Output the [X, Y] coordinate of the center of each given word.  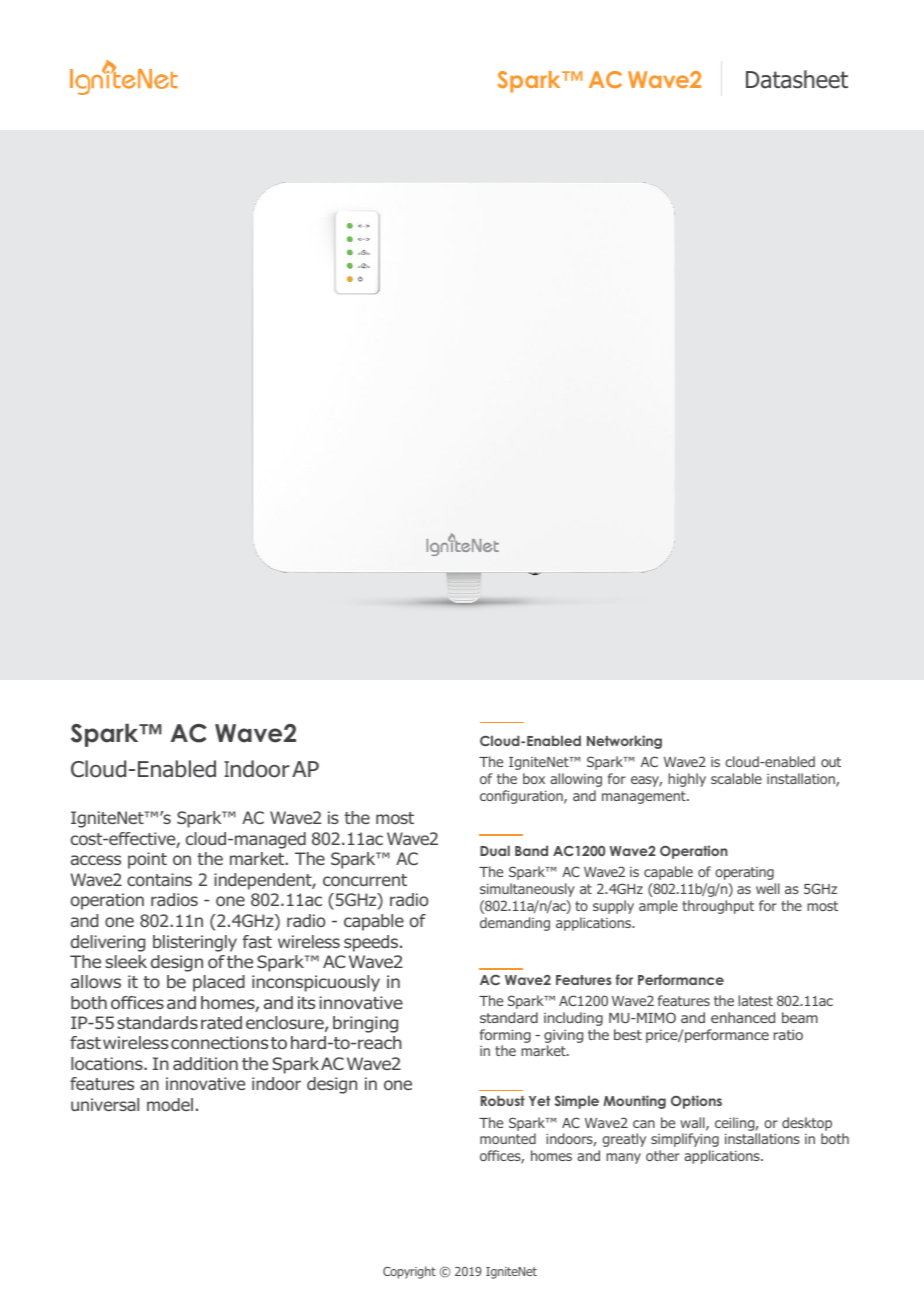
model [170, 1104]
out [831, 762]
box [534, 778]
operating [744, 873]
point [147, 860]
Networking [624, 742]
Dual [495, 850]
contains [159, 879]
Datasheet [797, 79]
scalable [736, 778]
